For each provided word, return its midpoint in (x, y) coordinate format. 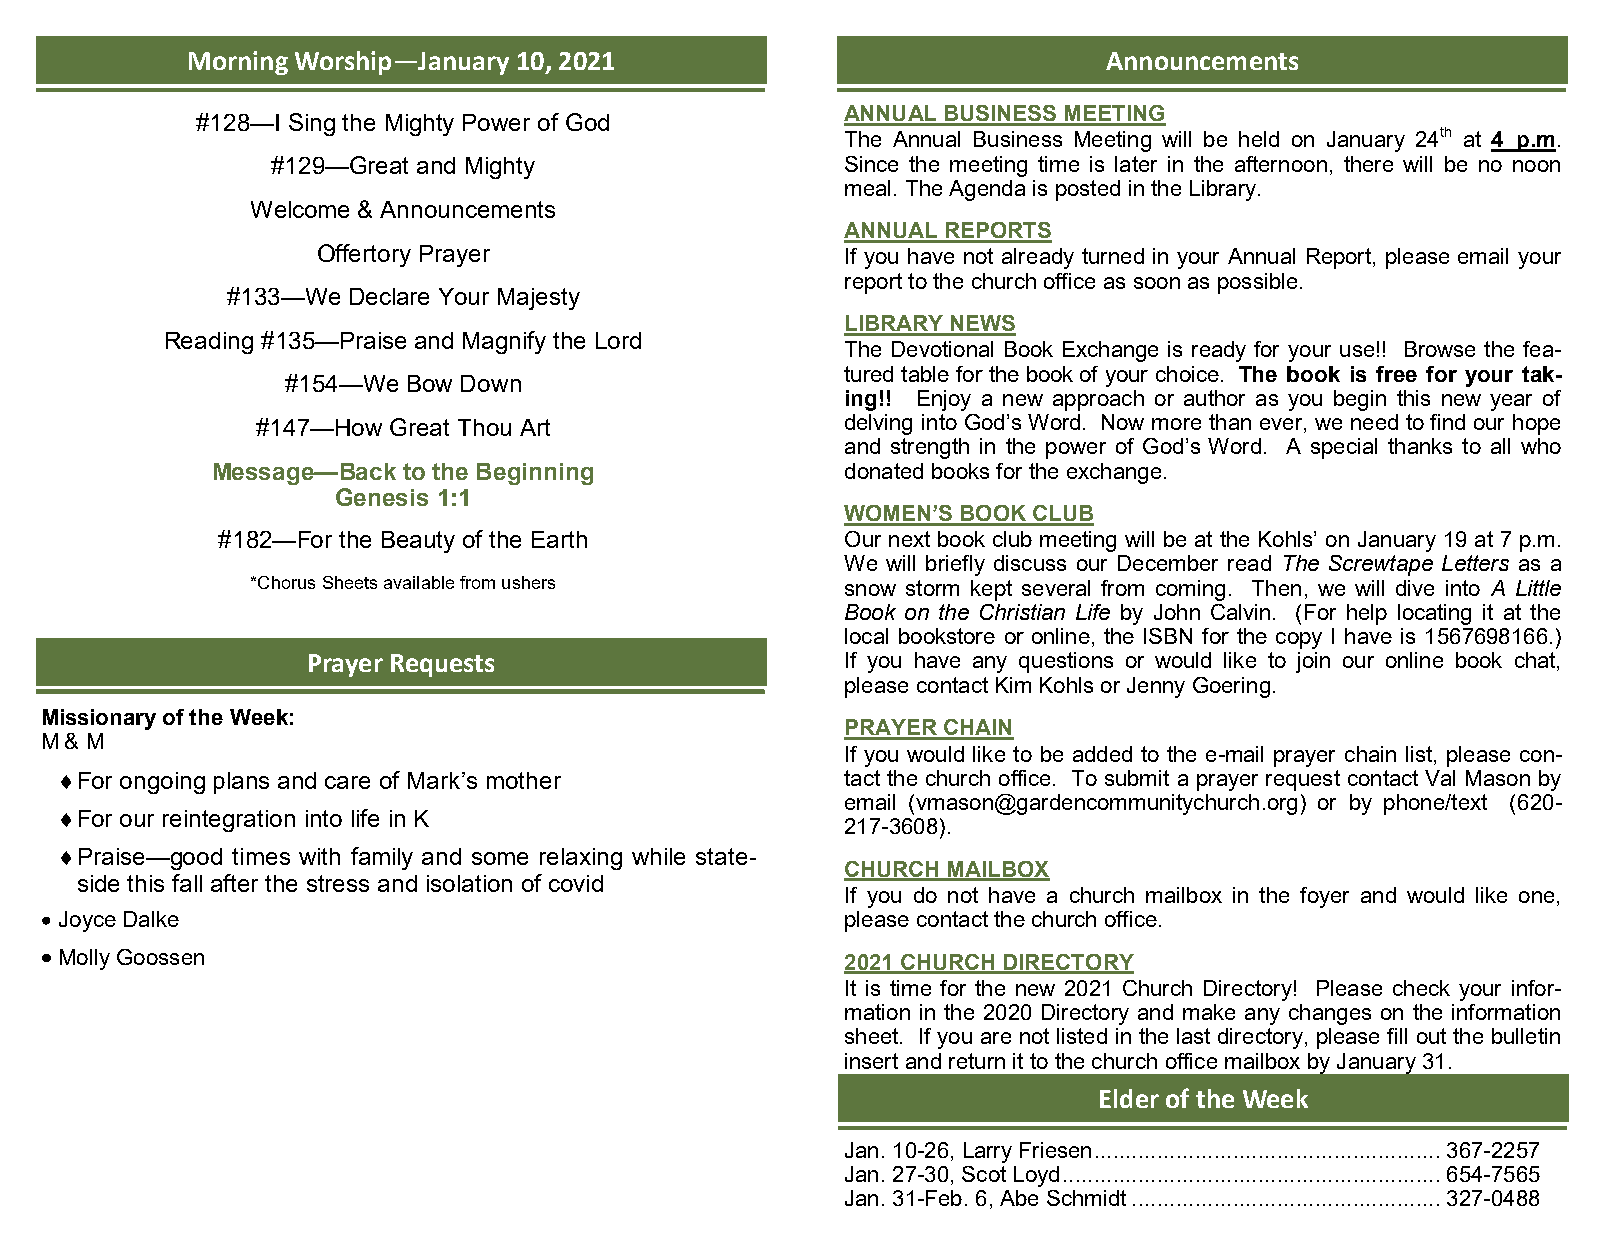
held (1259, 139)
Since (871, 164)
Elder (1129, 1098)
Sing (312, 124)
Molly (85, 959)
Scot (984, 1174)
